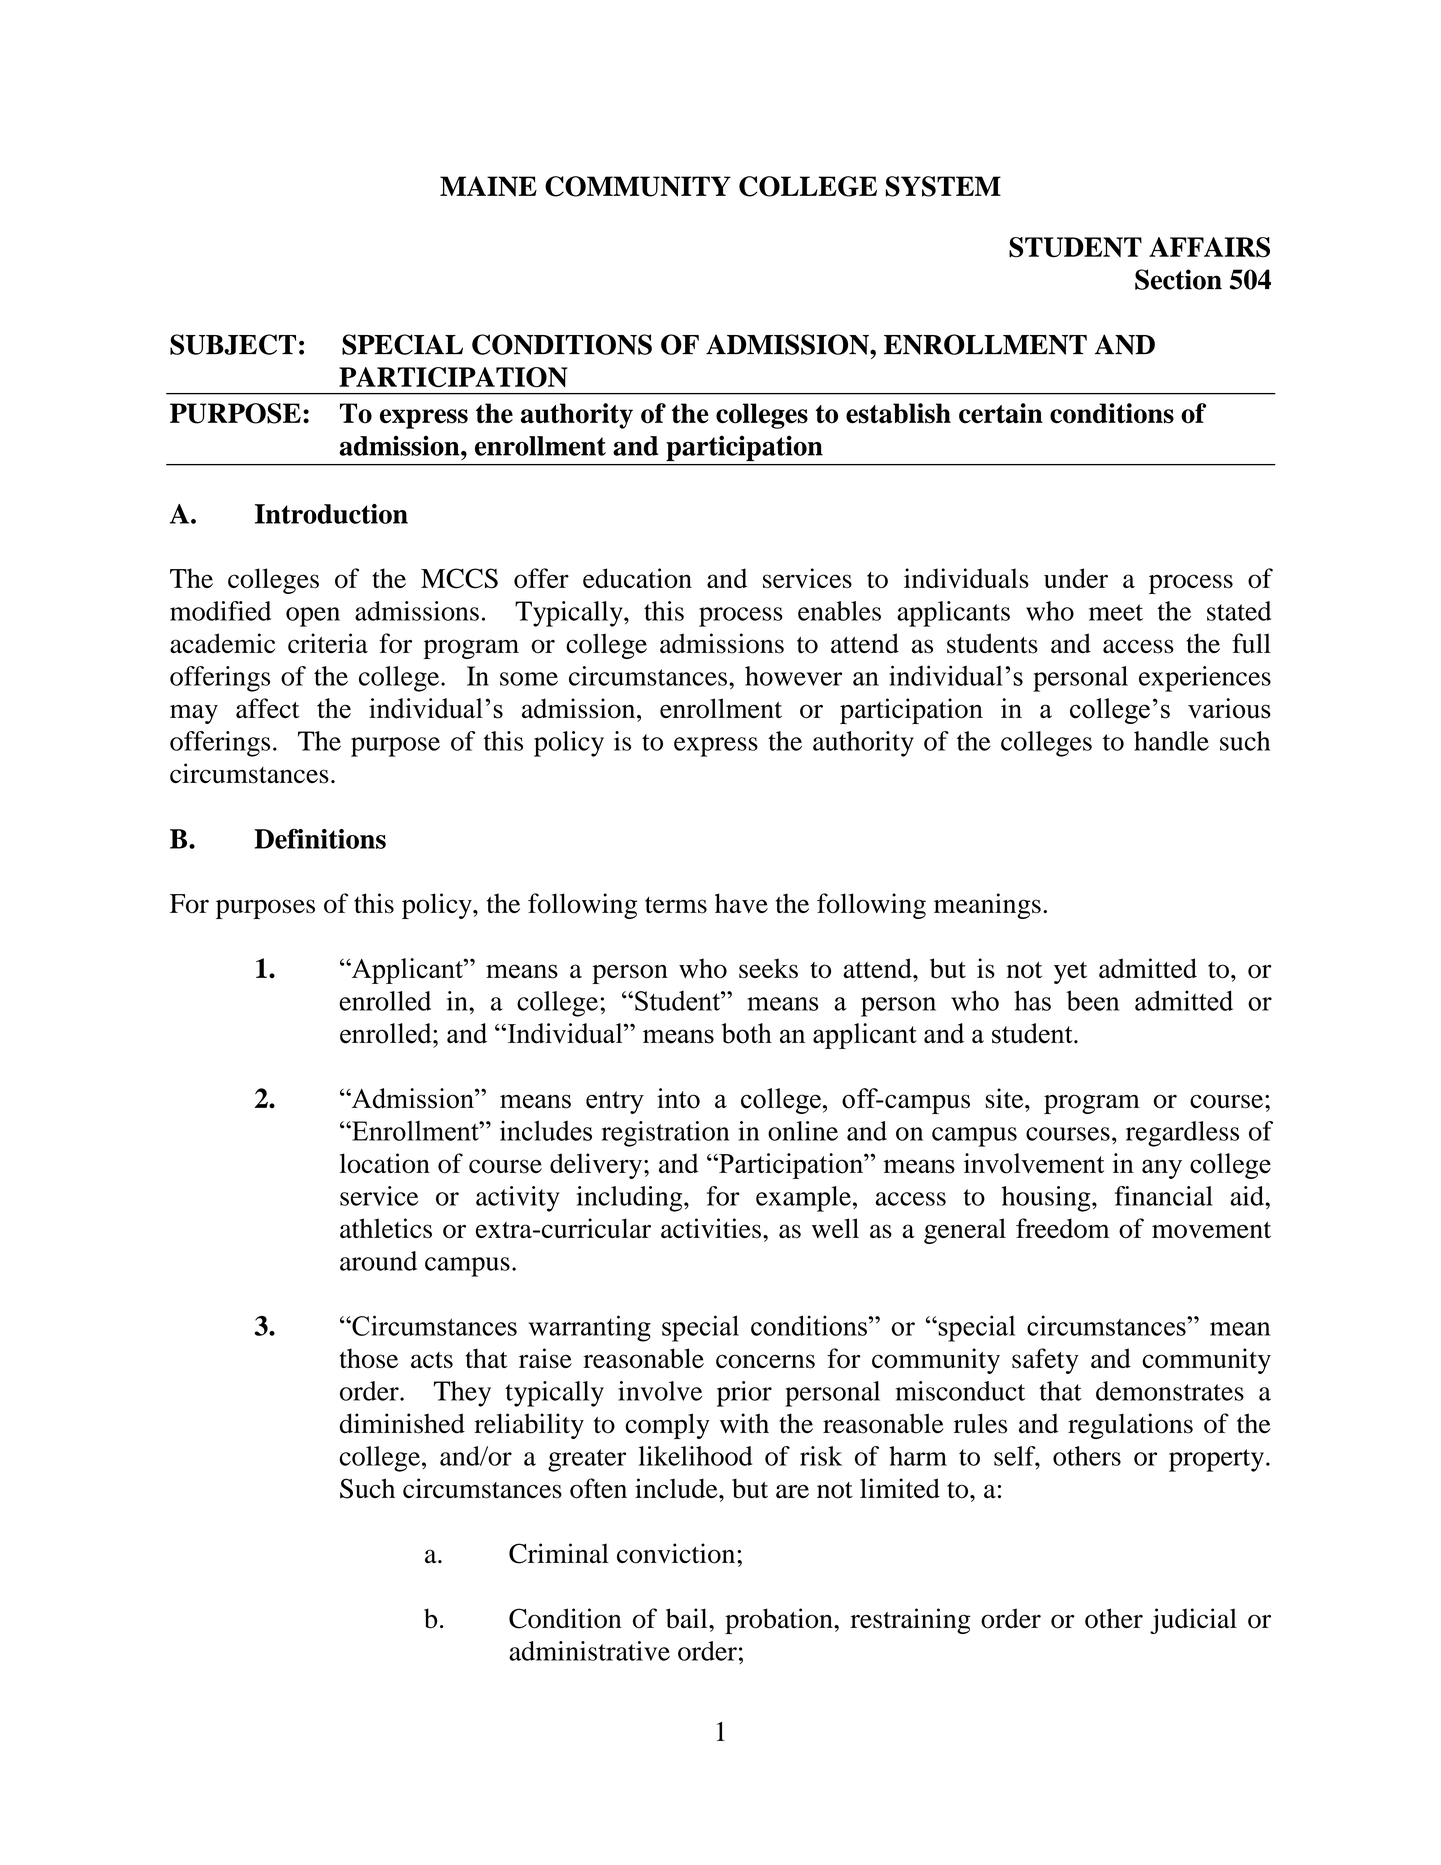 The height and width of the page is (1865, 1441). I want to click on SYSTEM, so click(943, 186).
